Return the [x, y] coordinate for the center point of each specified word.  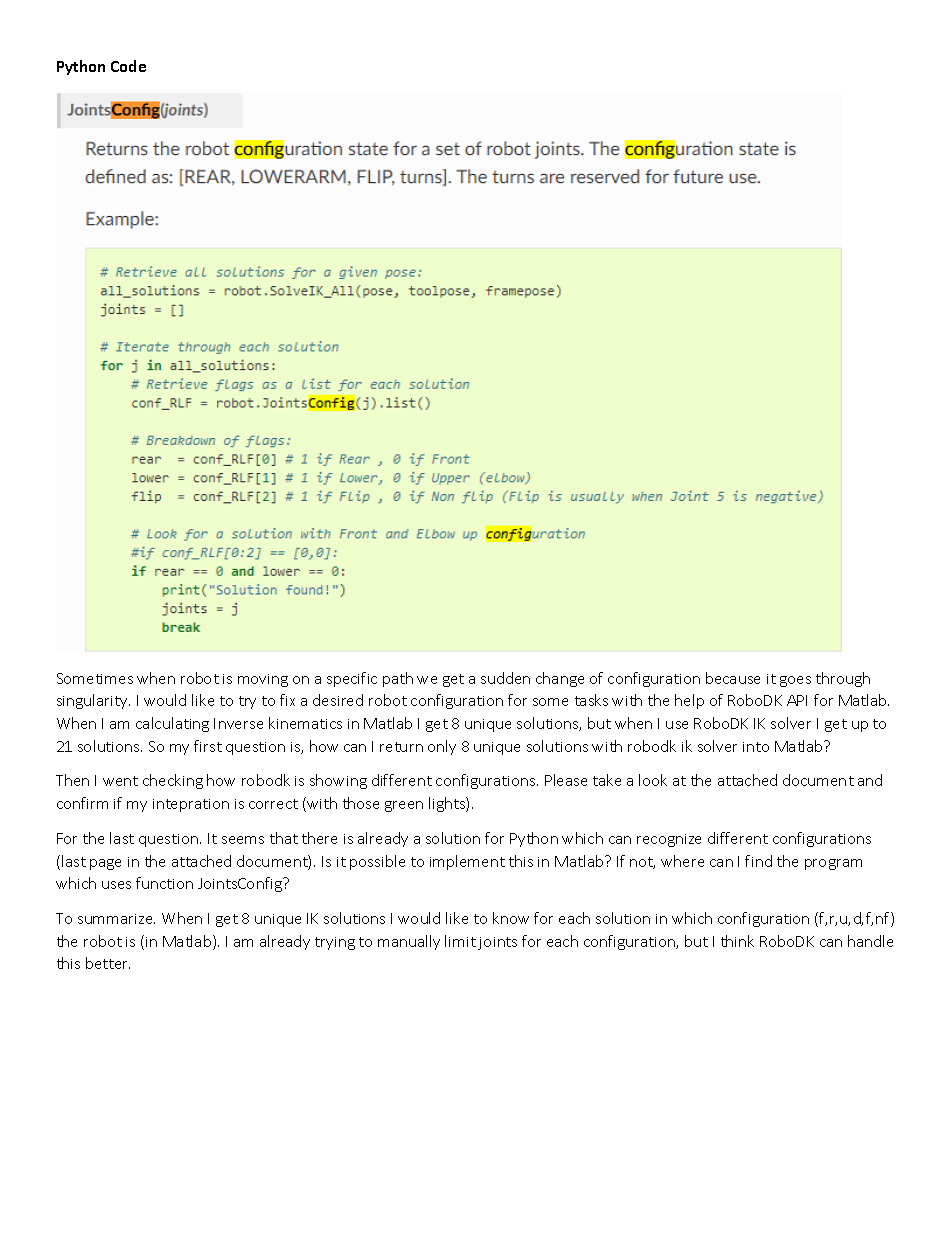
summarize [116, 919]
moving [263, 680]
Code [128, 66]
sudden [505, 678]
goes [795, 681]
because [733, 678]
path [398, 679]
